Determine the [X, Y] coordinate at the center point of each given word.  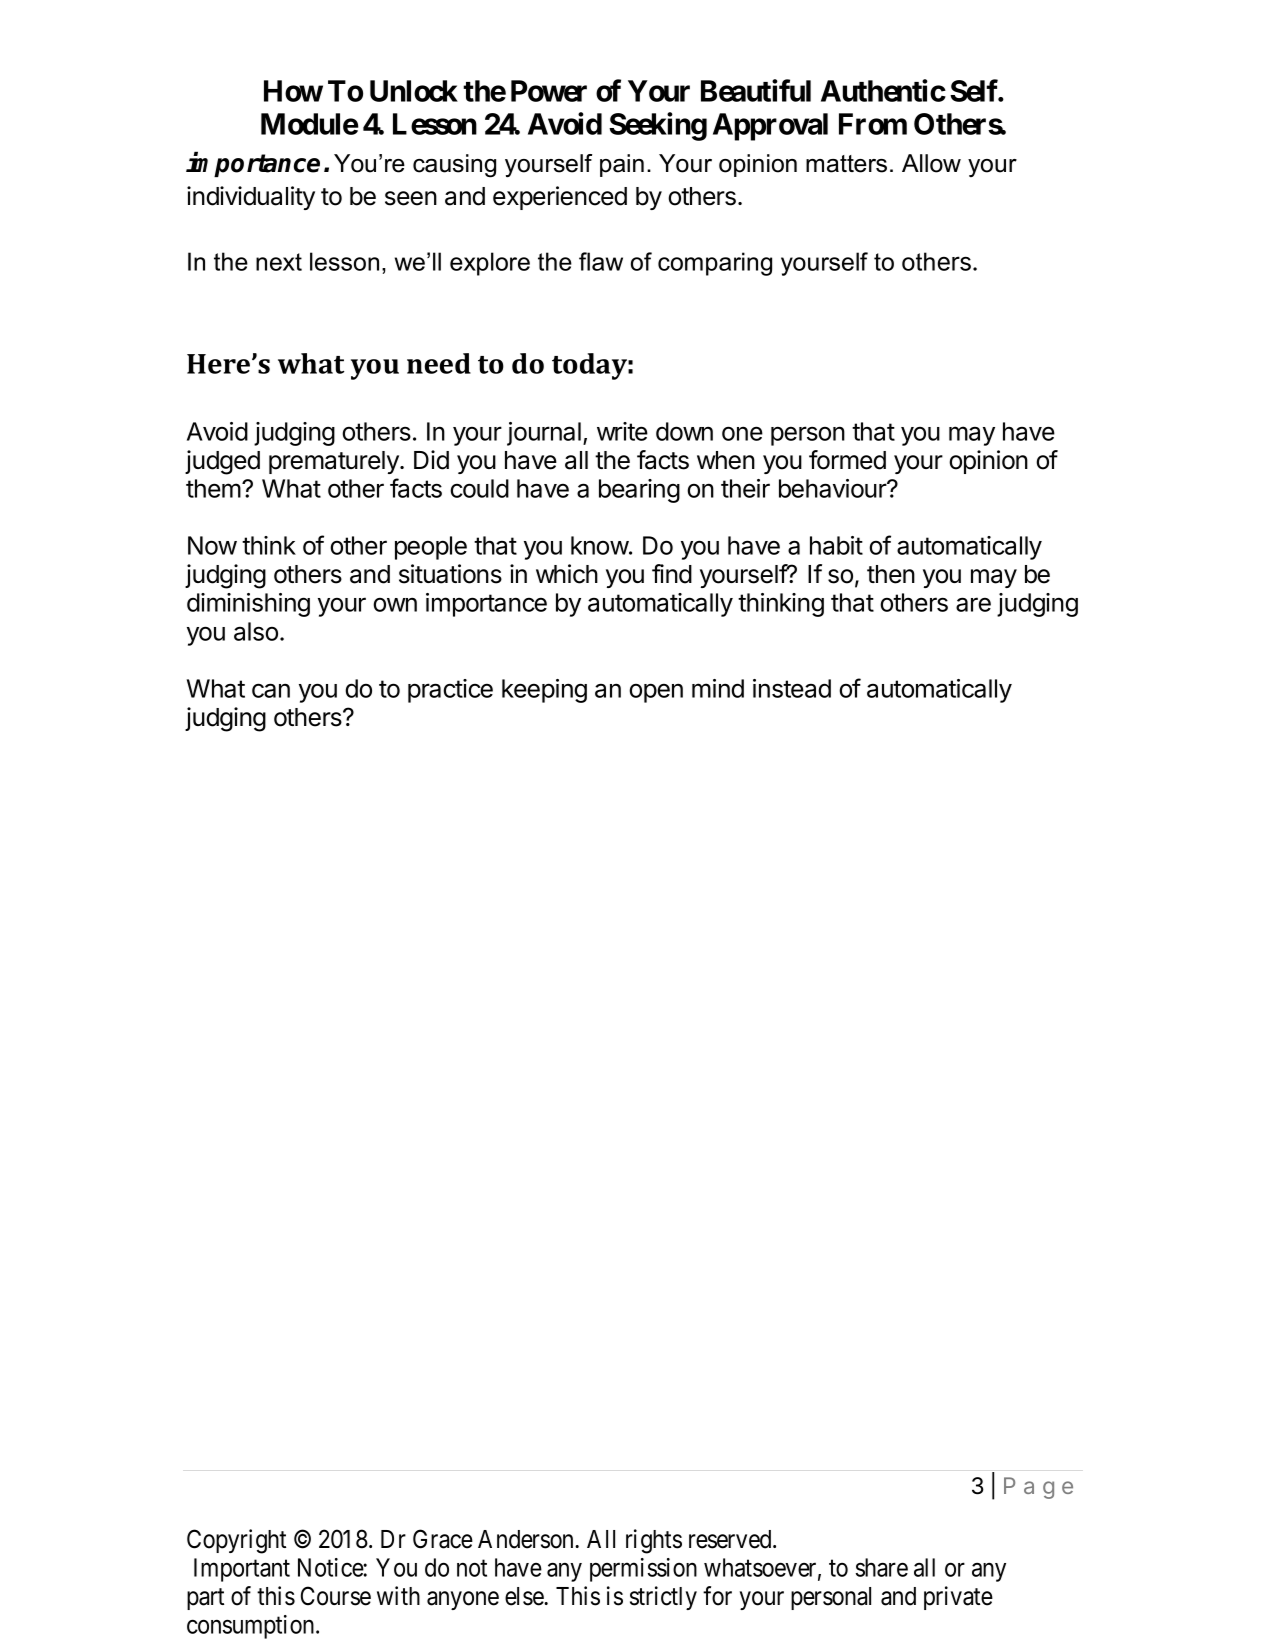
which [567, 574]
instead [792, 688]
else [525, 1596]
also [256, 631]
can [271, 690]
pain [622, 165]
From [873, 124]
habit [836, 545]
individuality [251, 198]
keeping [544, 691]
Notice [331, 1567]
